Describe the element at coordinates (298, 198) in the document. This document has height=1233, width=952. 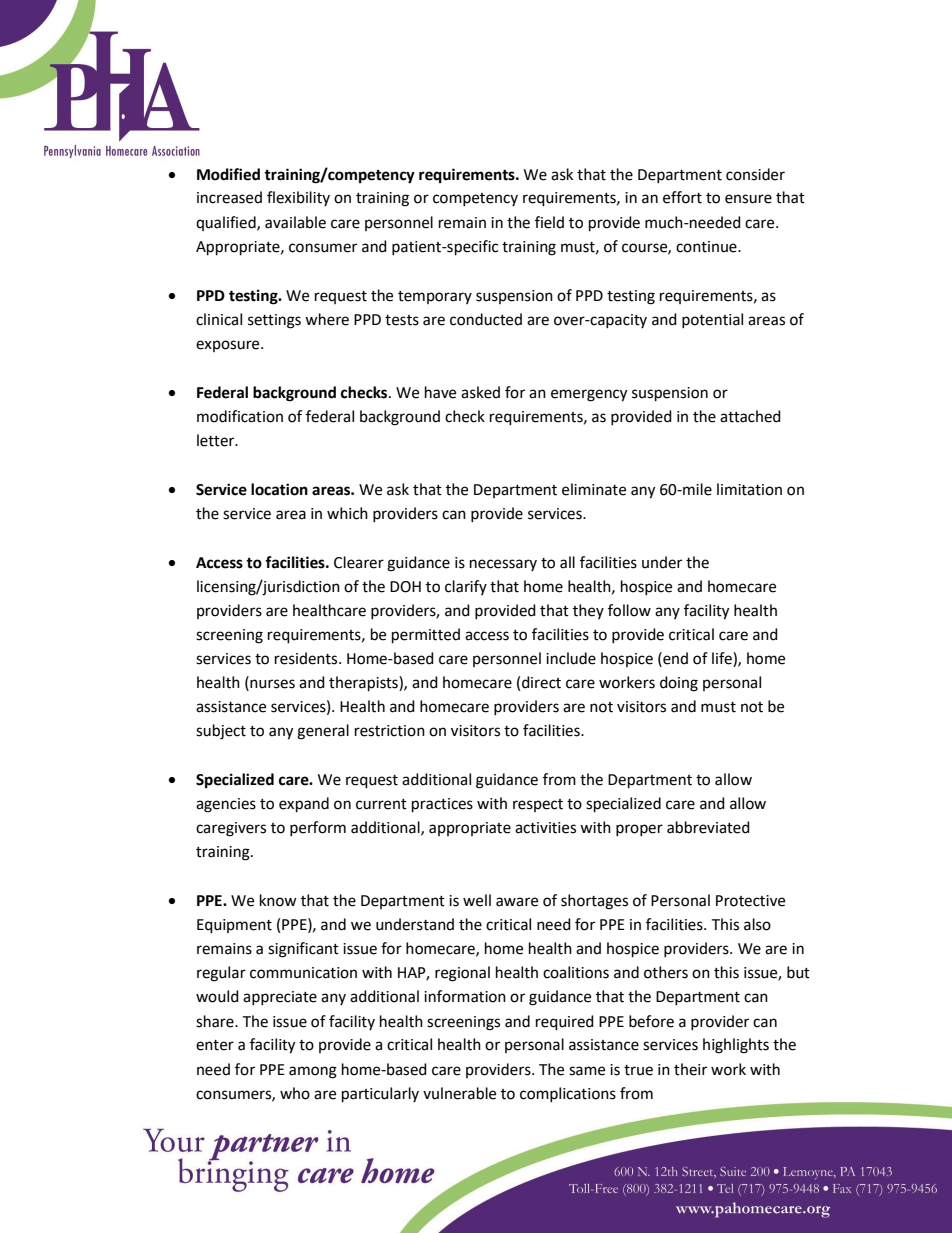
I see `flexibility` at that location.
